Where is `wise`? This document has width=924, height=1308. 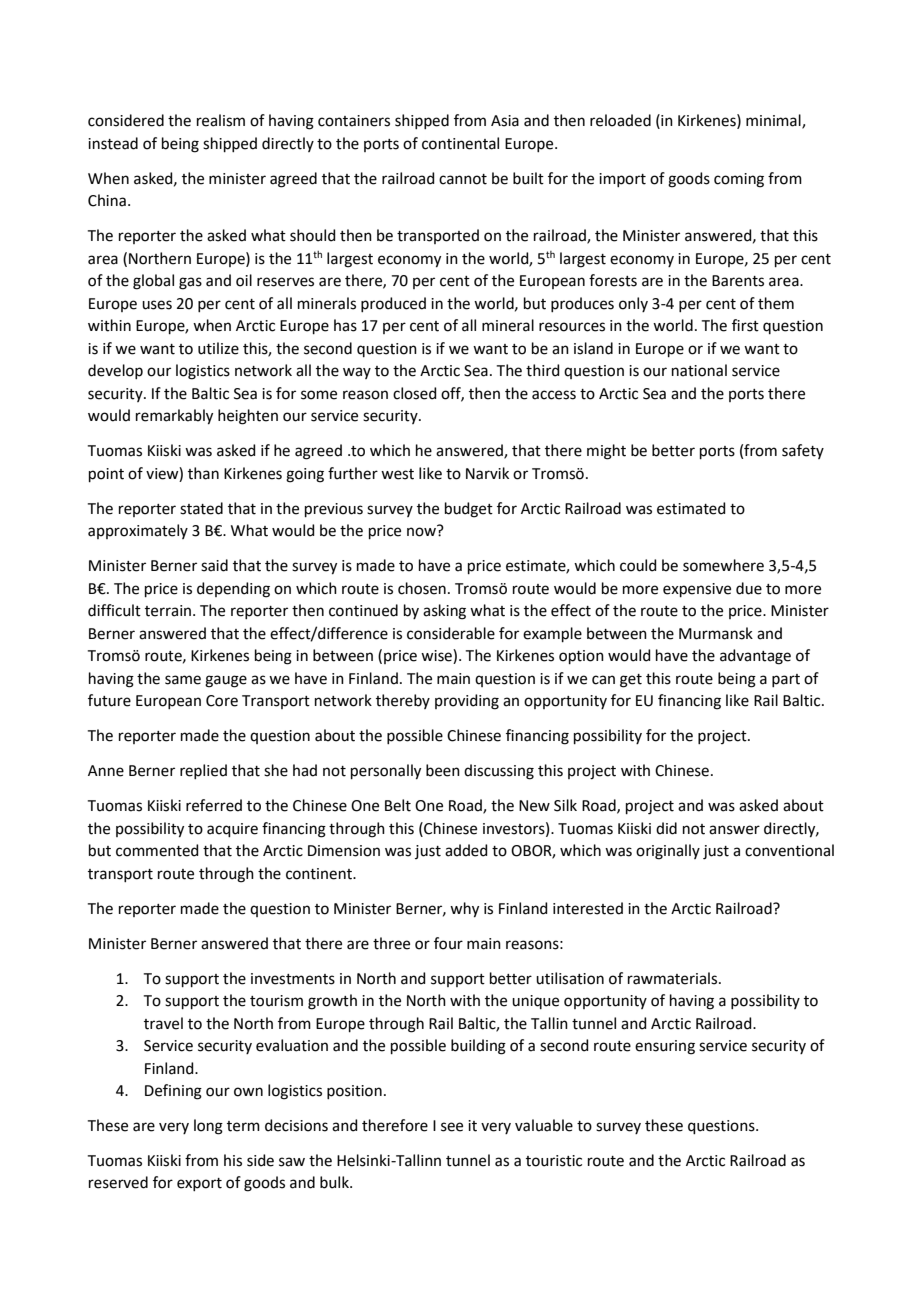 wise is located at coordinates (437, 656).
